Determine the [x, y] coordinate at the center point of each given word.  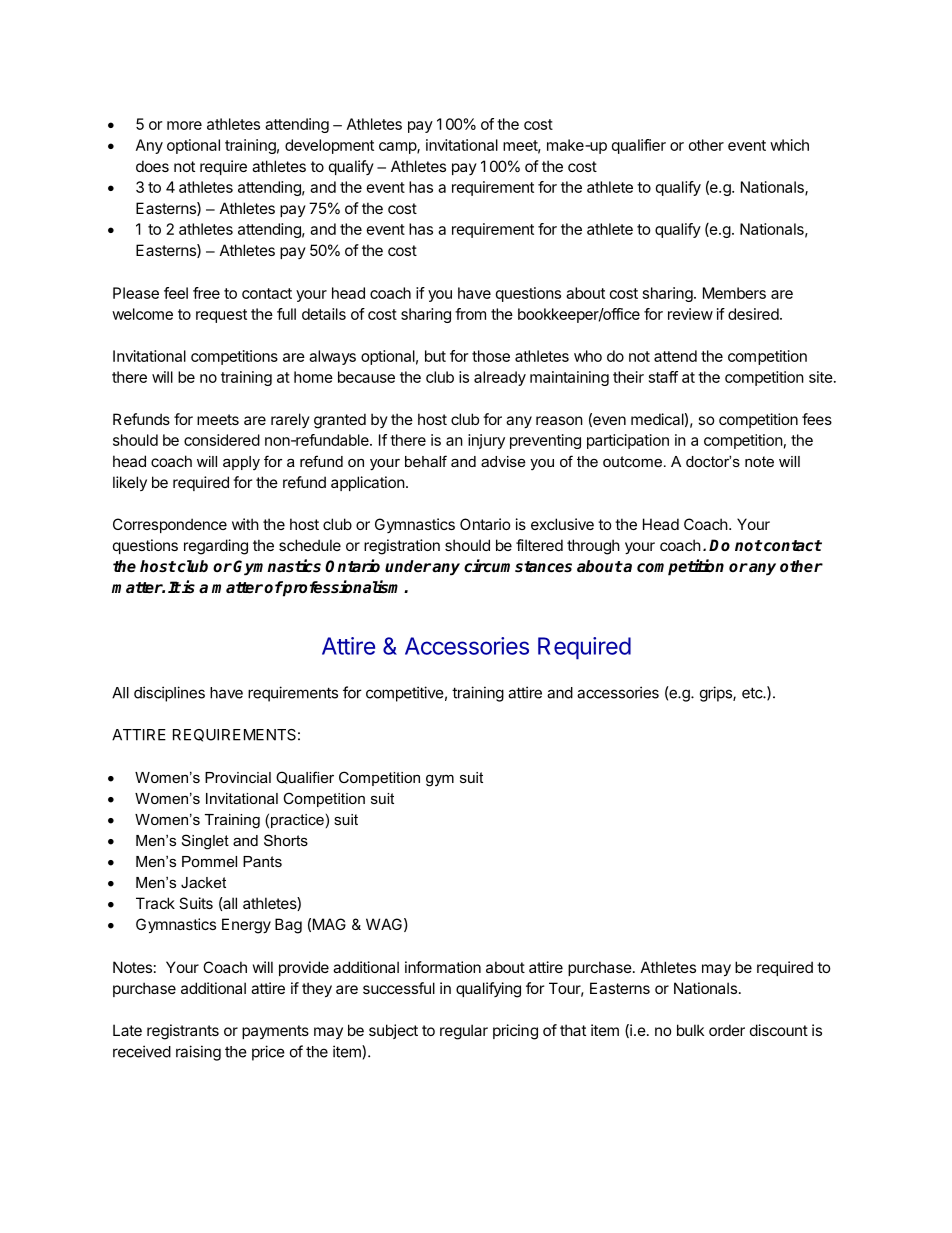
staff [663, 377]
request [221, 316]
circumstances [518, 566]
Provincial [238, 777]
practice [297, 821]
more [184, 125]
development [329, 146]
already [500, 378]
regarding [216, 547]
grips [717, 694]
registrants [183, 1032]
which [789, 145]
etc [753, 693]
